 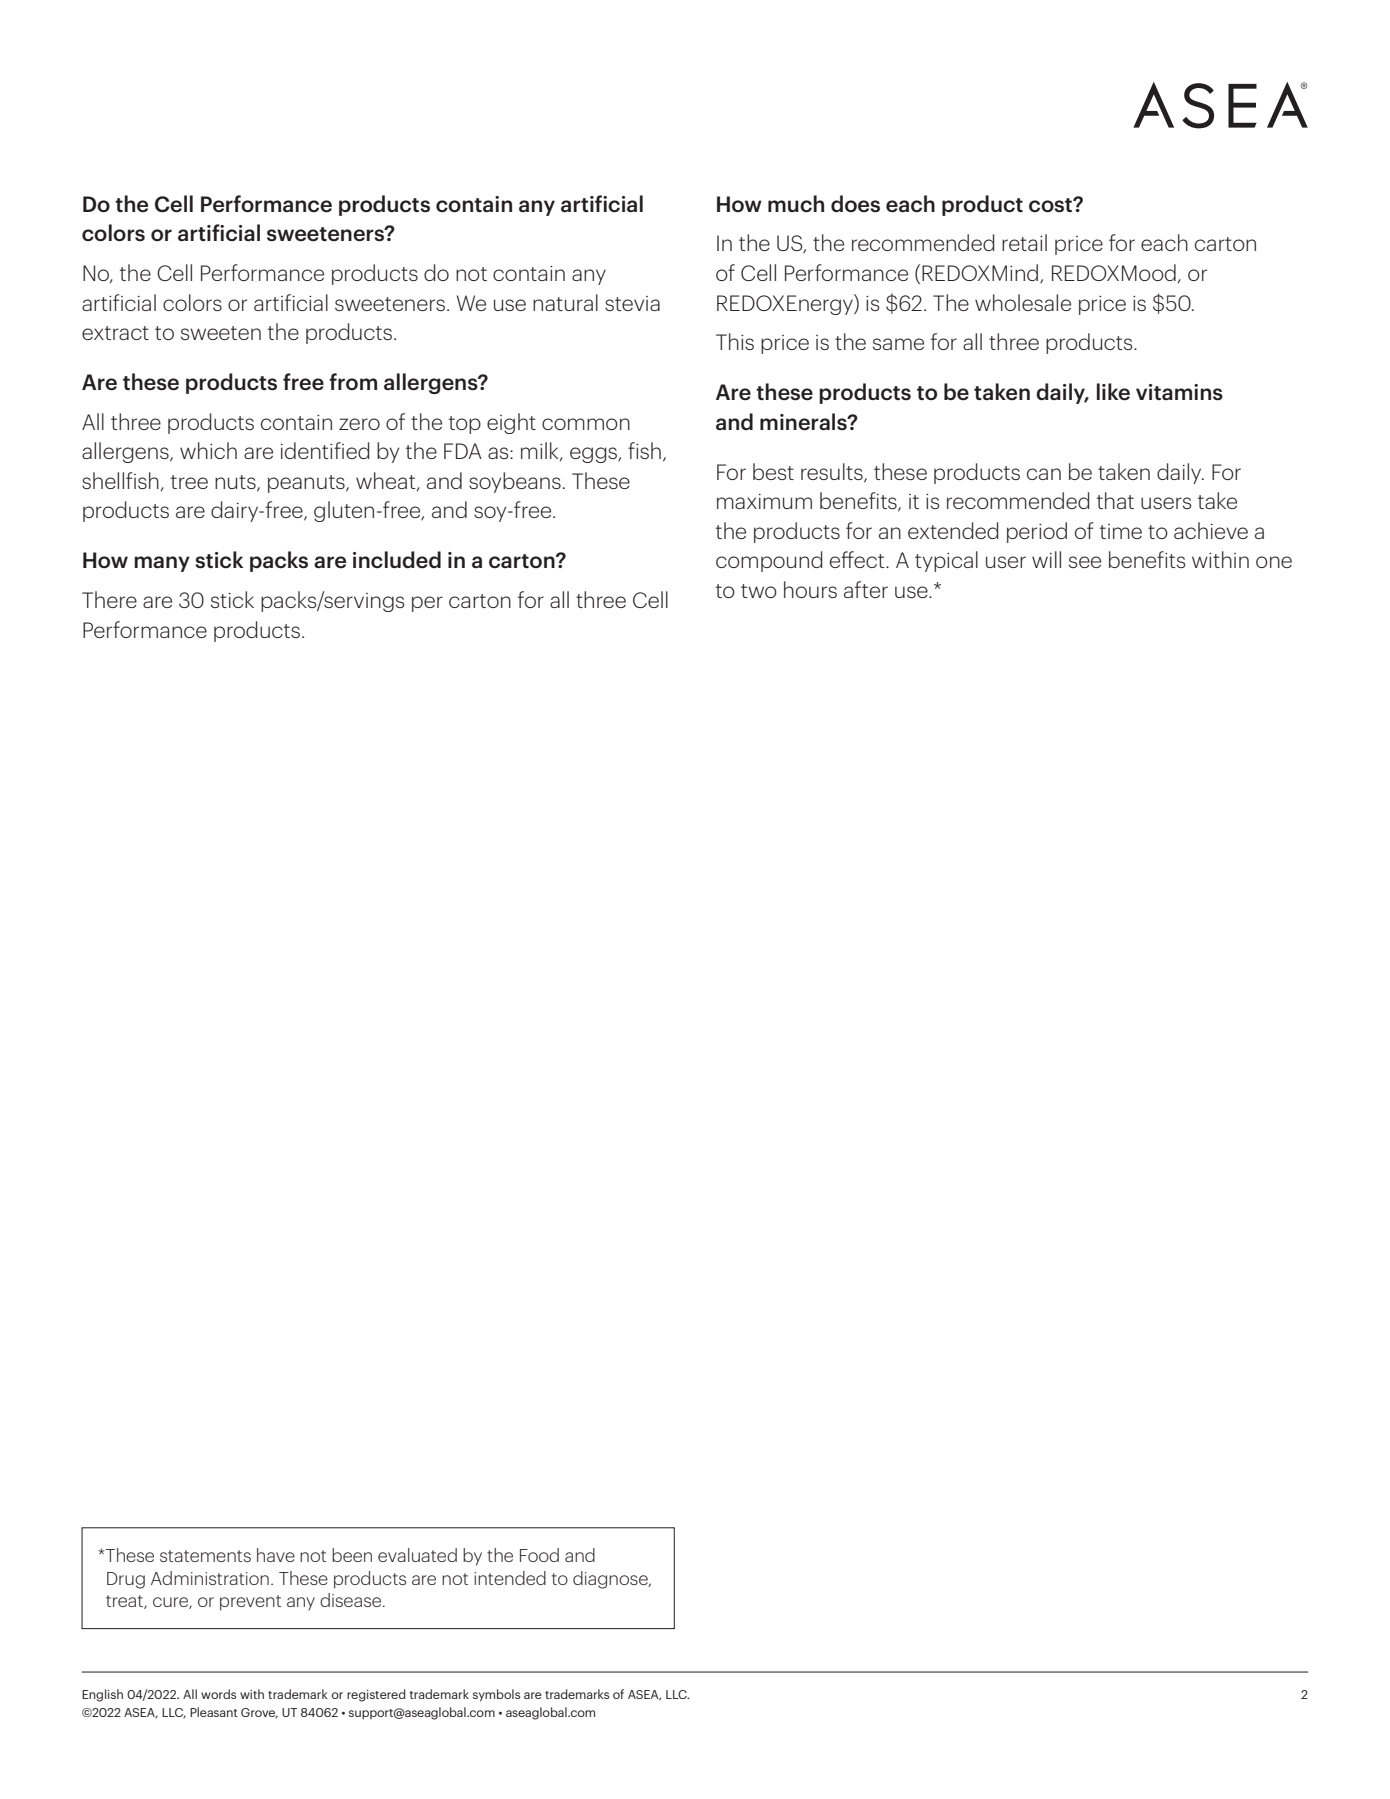 I want to click on extract, so click(x=115, y=333).
